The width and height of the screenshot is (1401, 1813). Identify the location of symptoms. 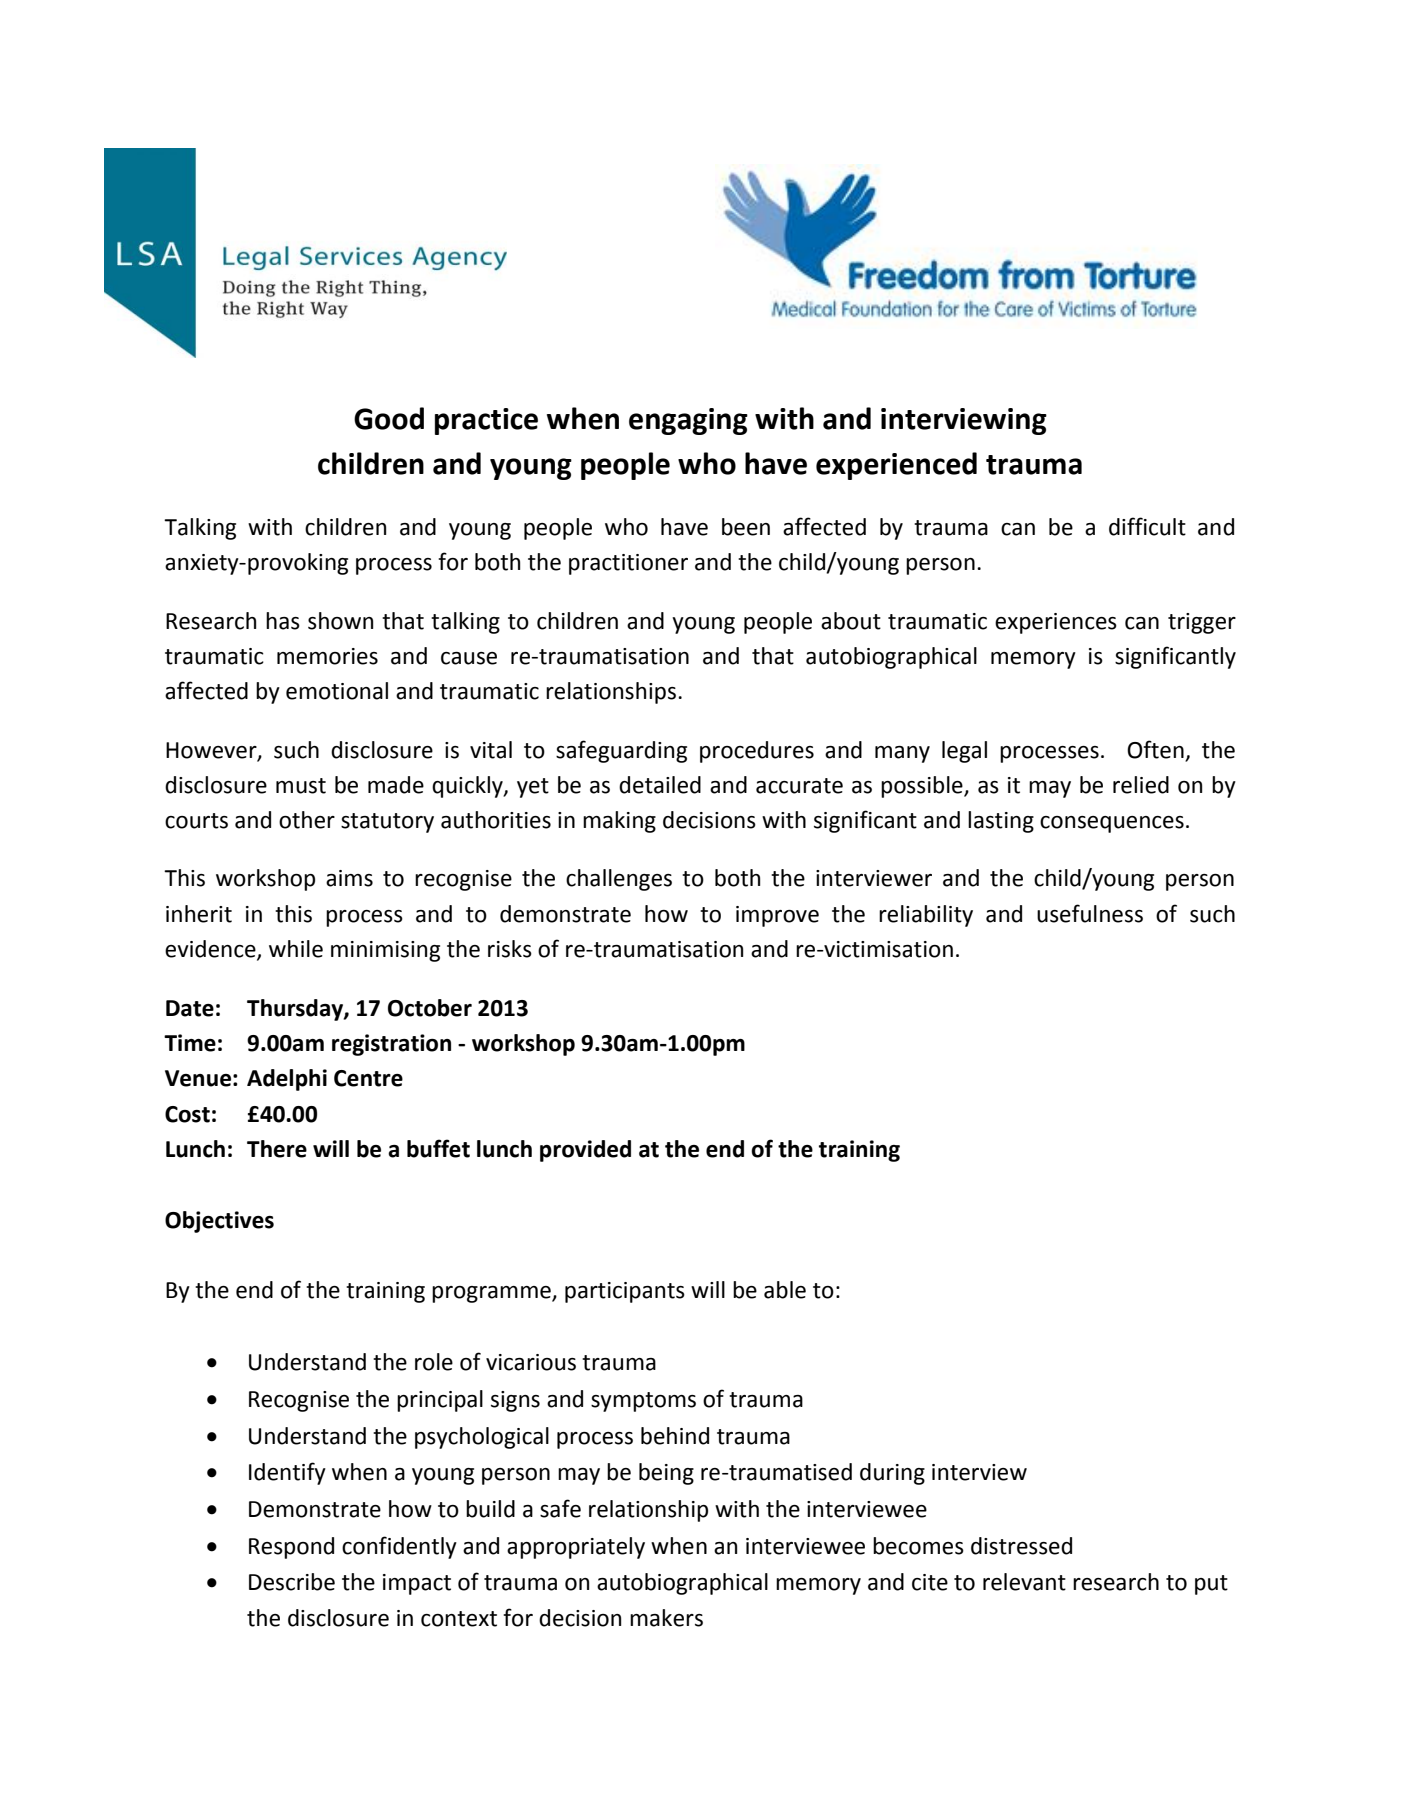
(643, 1402).
